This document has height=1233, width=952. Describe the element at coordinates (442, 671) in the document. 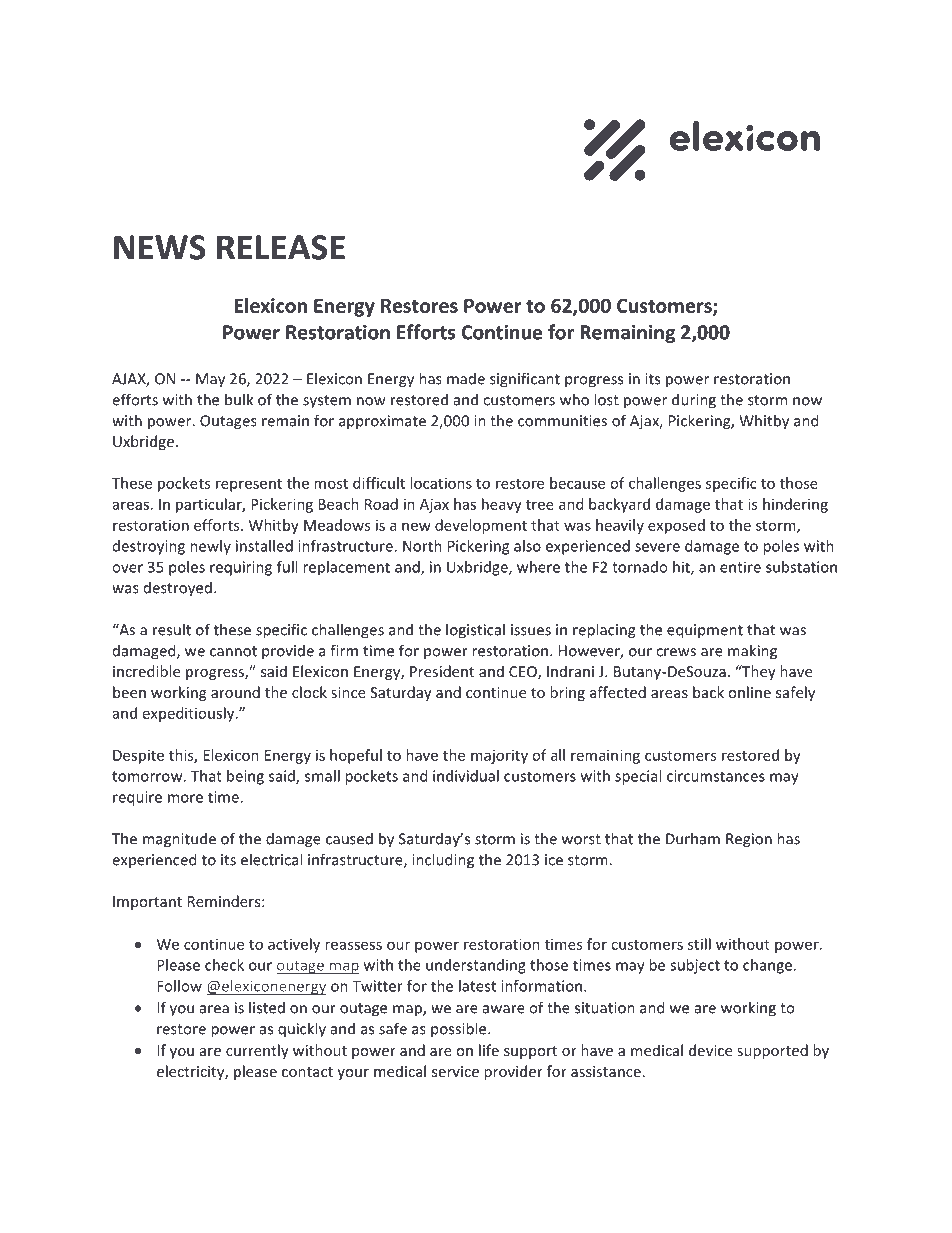

I see `President` at that location.
